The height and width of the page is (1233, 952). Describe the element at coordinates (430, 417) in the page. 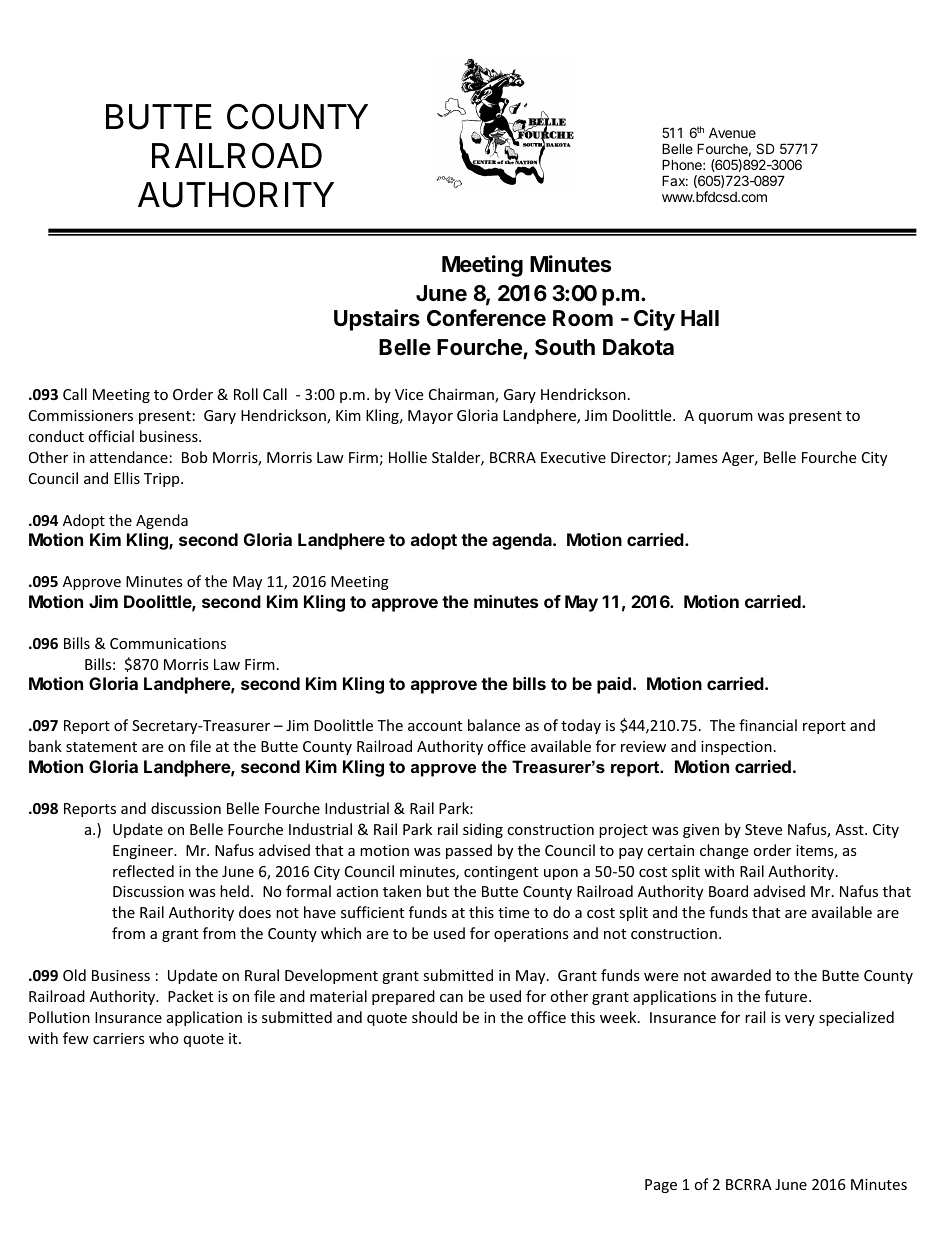

I see `Mayor` at that location.
